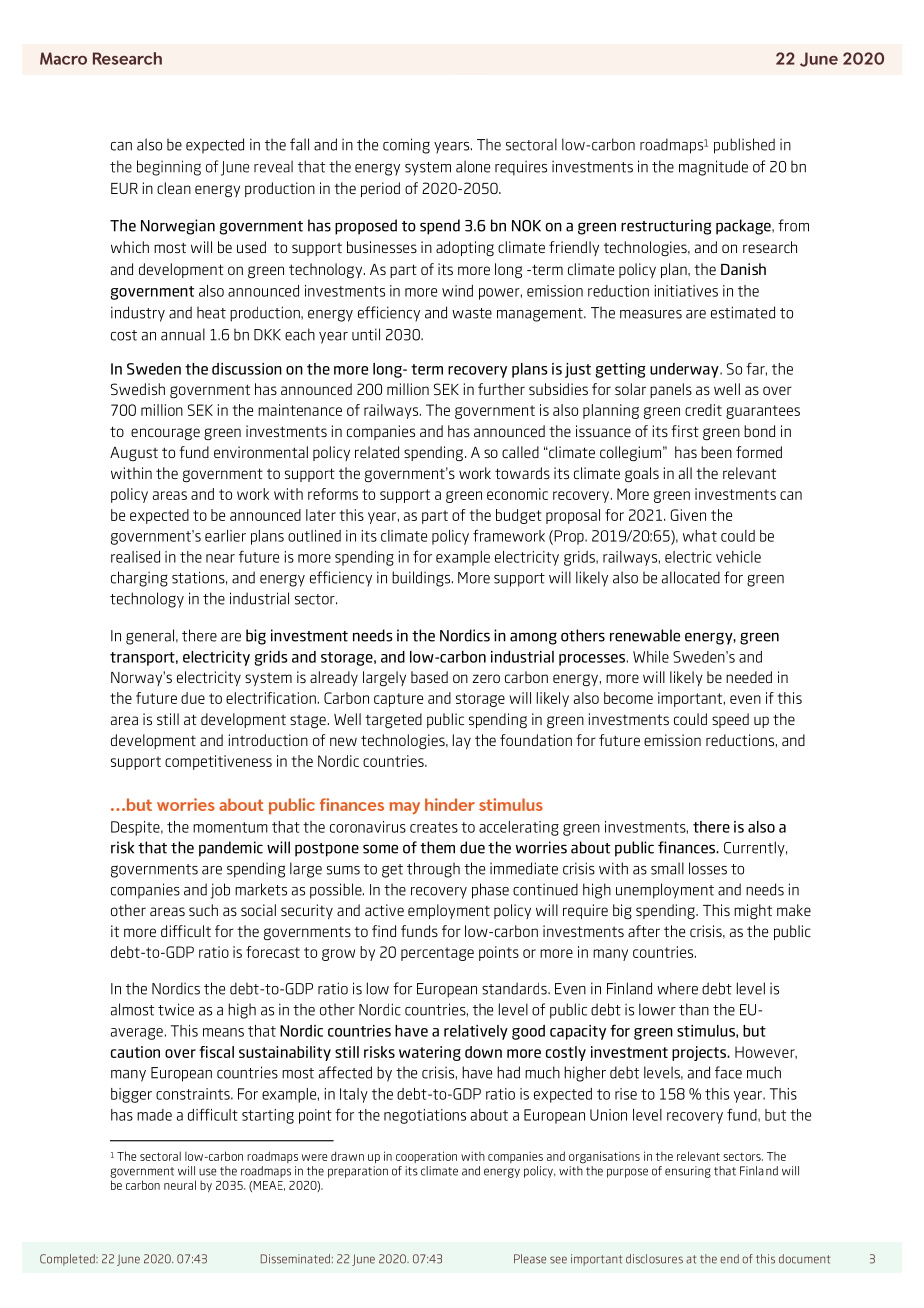  Describe the element at coordinates (434, 827) in the screenshot. I see `creates` at that location.
